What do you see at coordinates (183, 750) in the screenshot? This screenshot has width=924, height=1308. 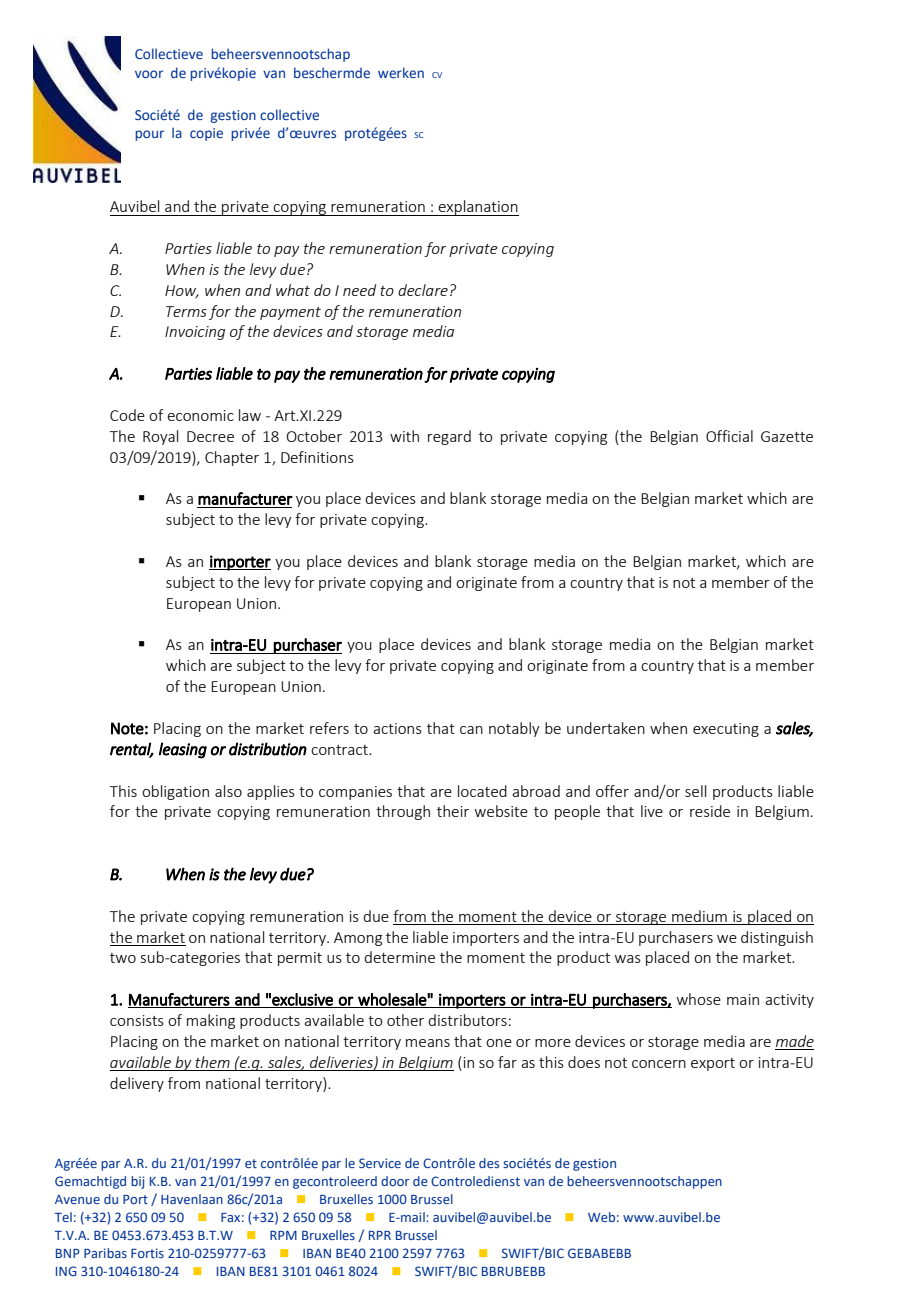 I see `leasing` at bounding box center [183, 750].
